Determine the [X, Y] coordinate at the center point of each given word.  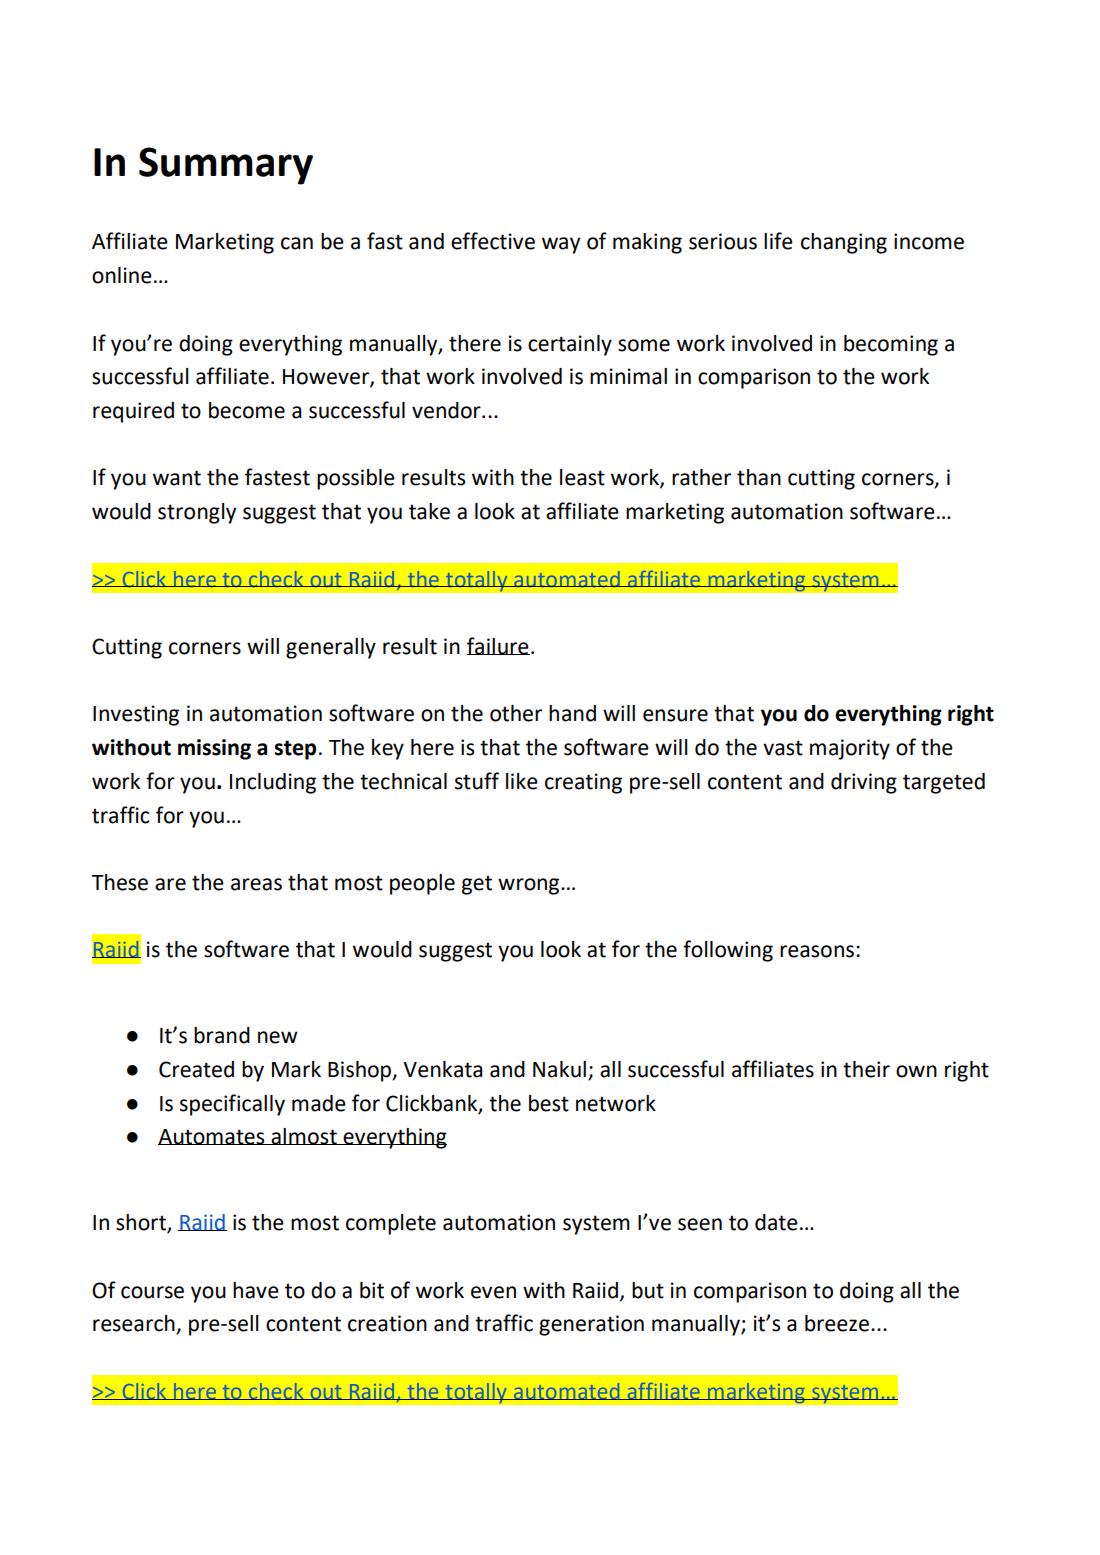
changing [844, 243]
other [516, 713]
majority [850, 749]
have [256, 1290]
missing [214, 749]
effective [493, 241]
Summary [226, 166]
